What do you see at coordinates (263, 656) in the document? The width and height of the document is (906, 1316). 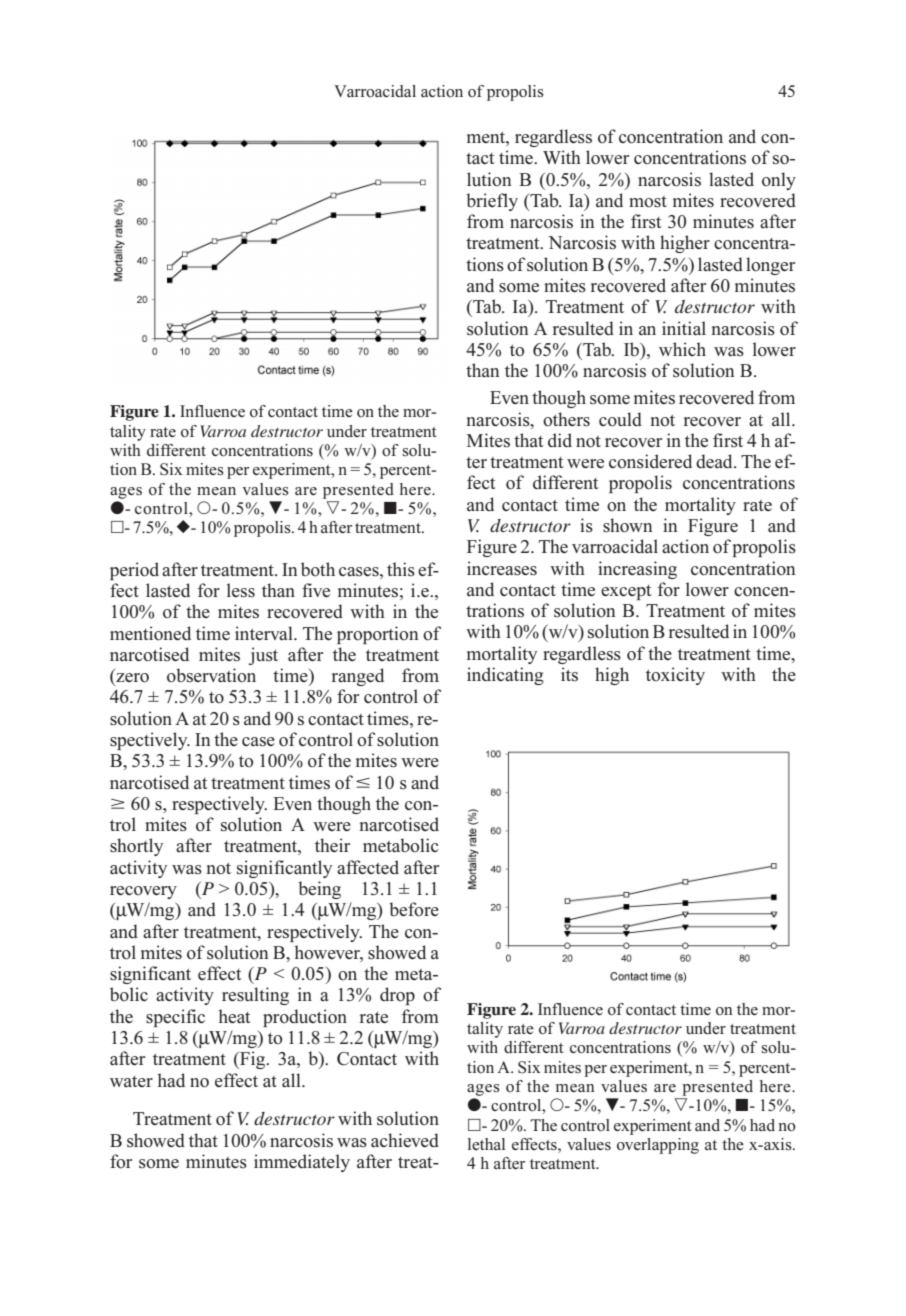 I see `just` at bounding box center [263, 656].
